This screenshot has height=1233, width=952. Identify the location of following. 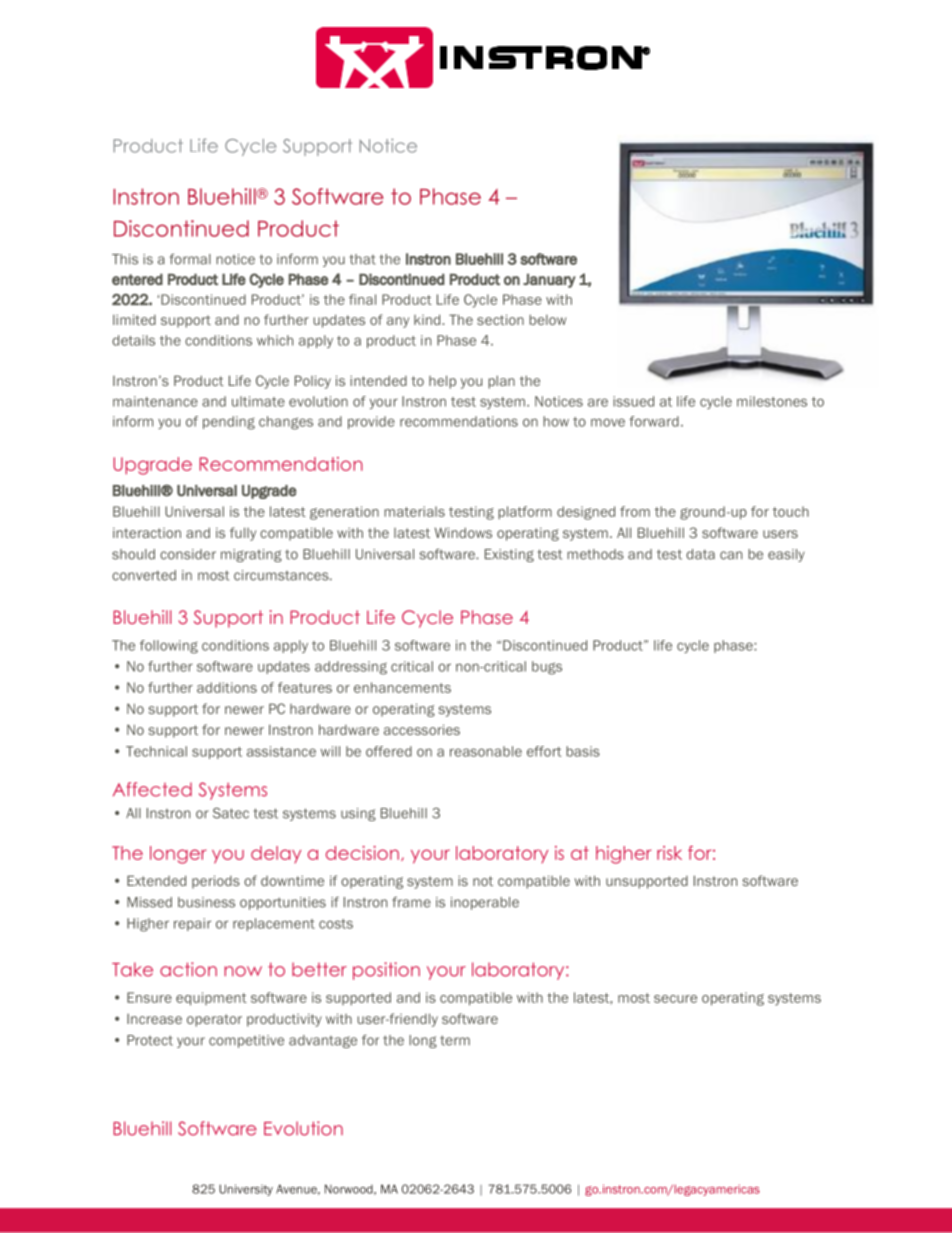
(169, 647).
